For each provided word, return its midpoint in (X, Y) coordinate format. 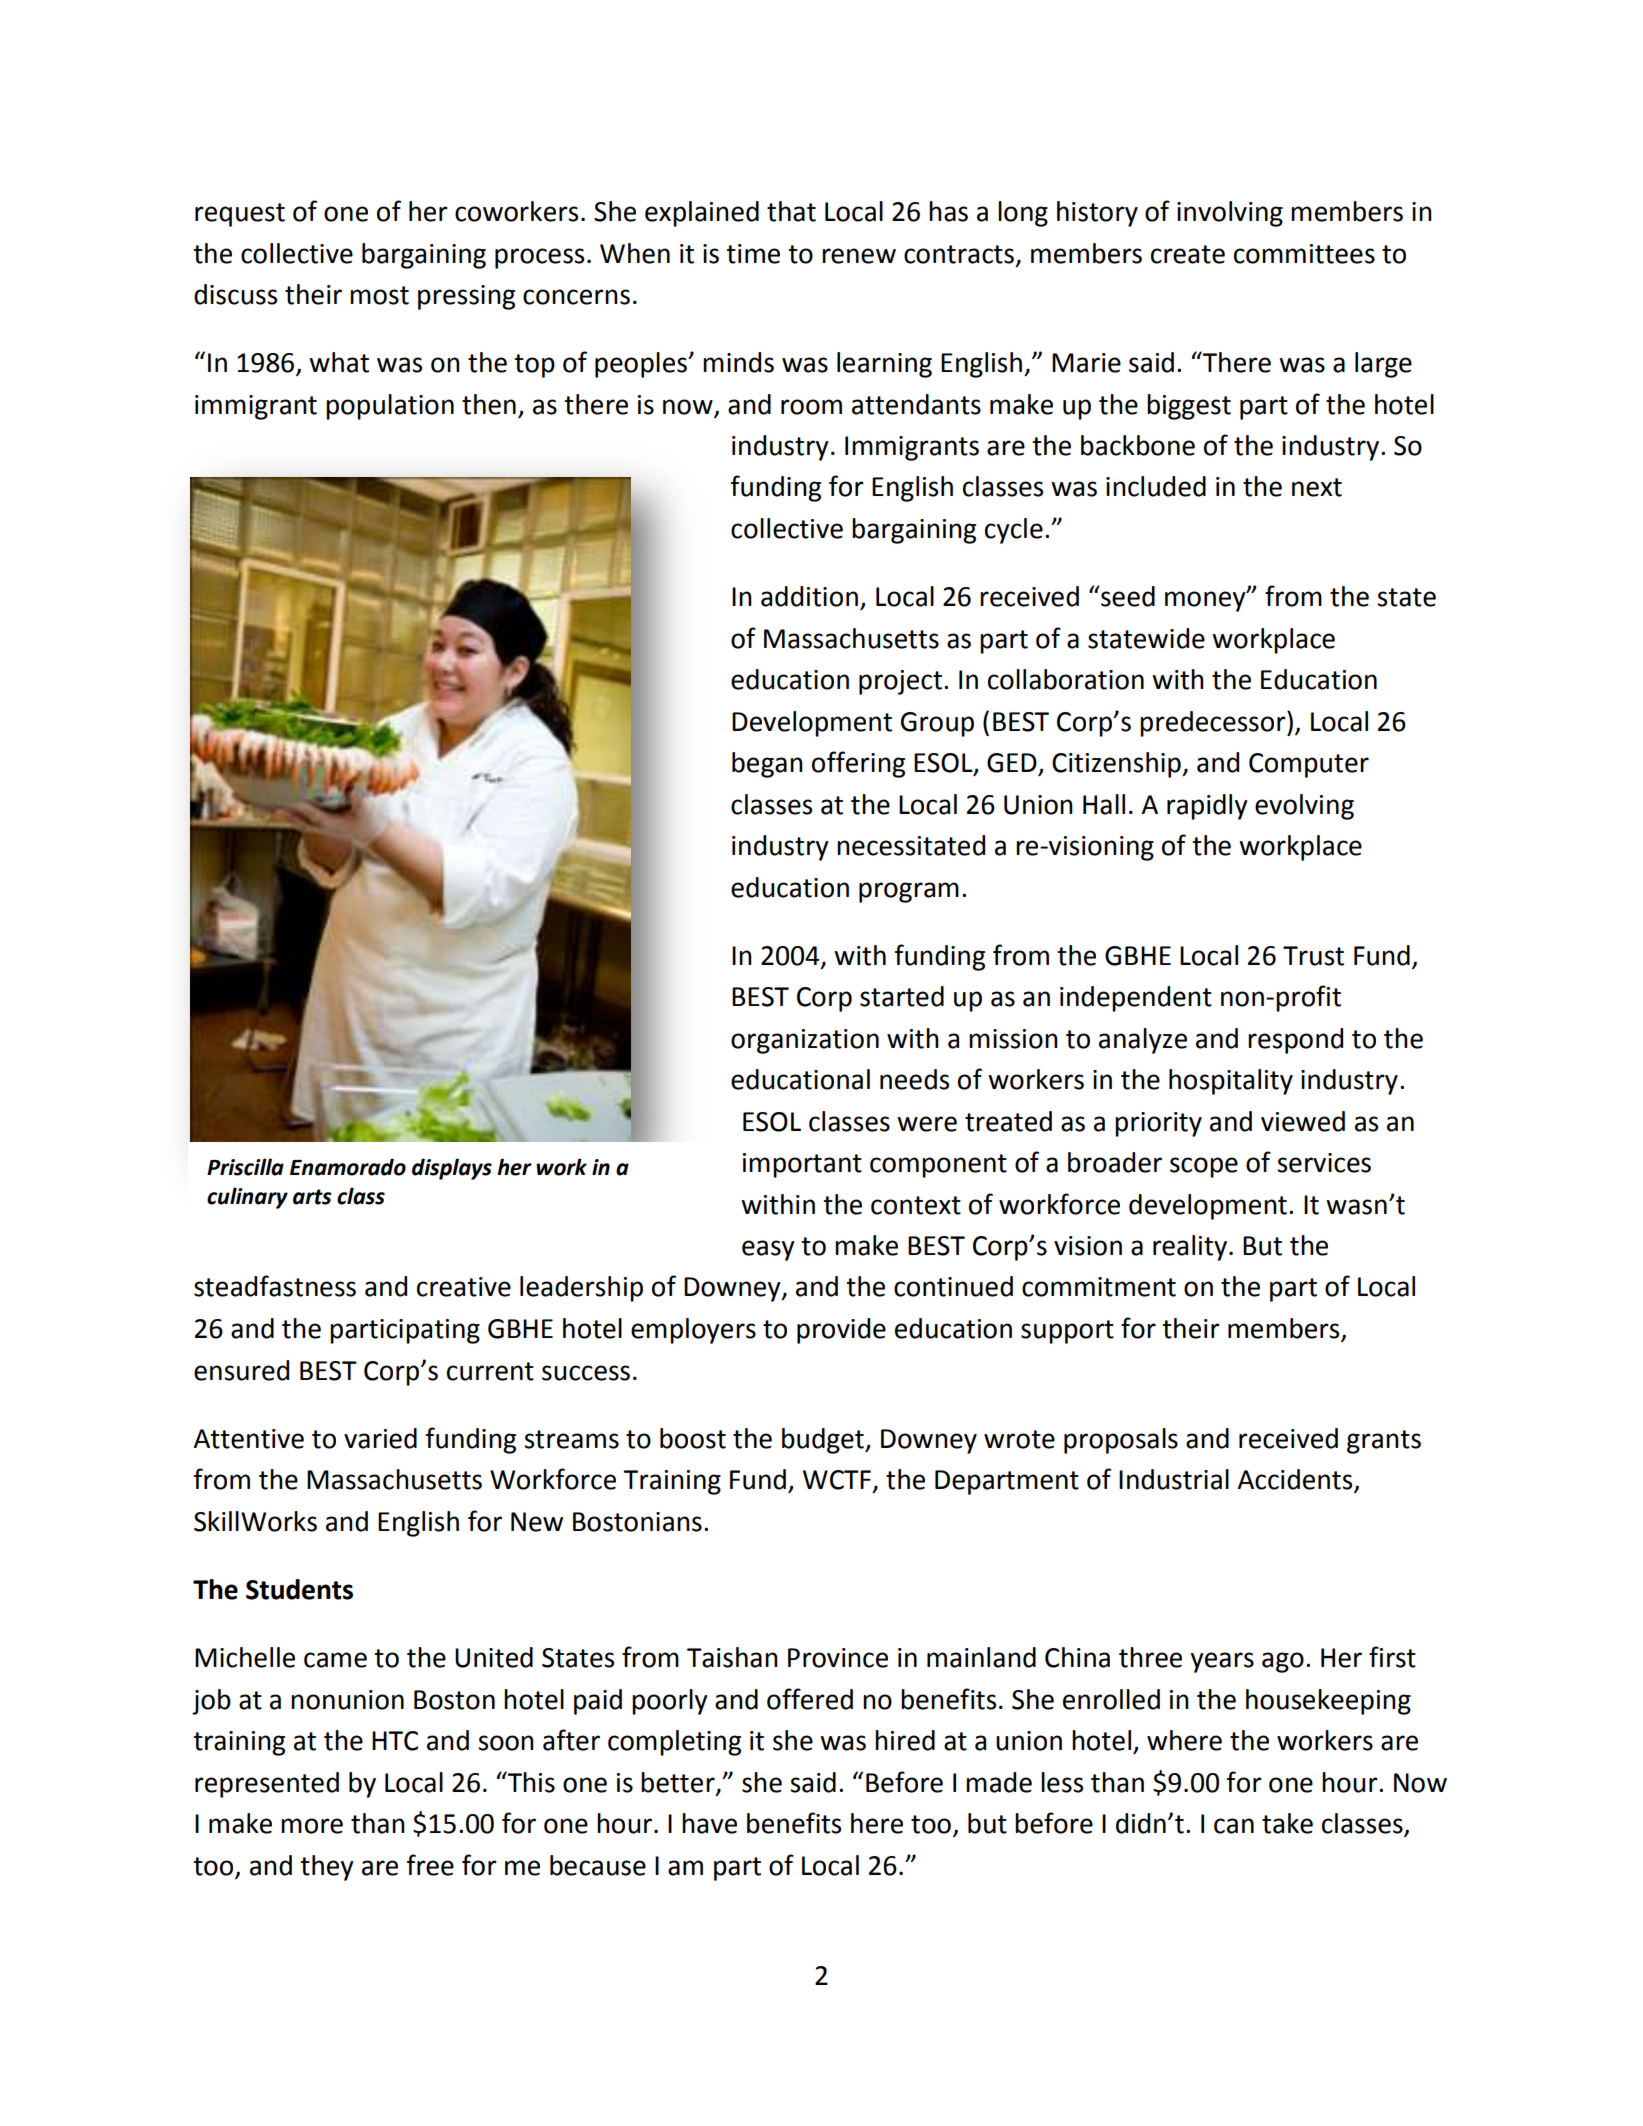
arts (312, 1197)
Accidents (1296, 1480)
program (909, 892)
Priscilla (245, 1167)
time (753, 254)
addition (809, 596)
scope (1204, 1167)
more (312, 1826)
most (379, 295)
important (802, 1165)
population (390, 407)
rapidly (1207, 807)
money (1206, 601)
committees (1304, 254)
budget (824, 1441)
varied (380, 1438)
